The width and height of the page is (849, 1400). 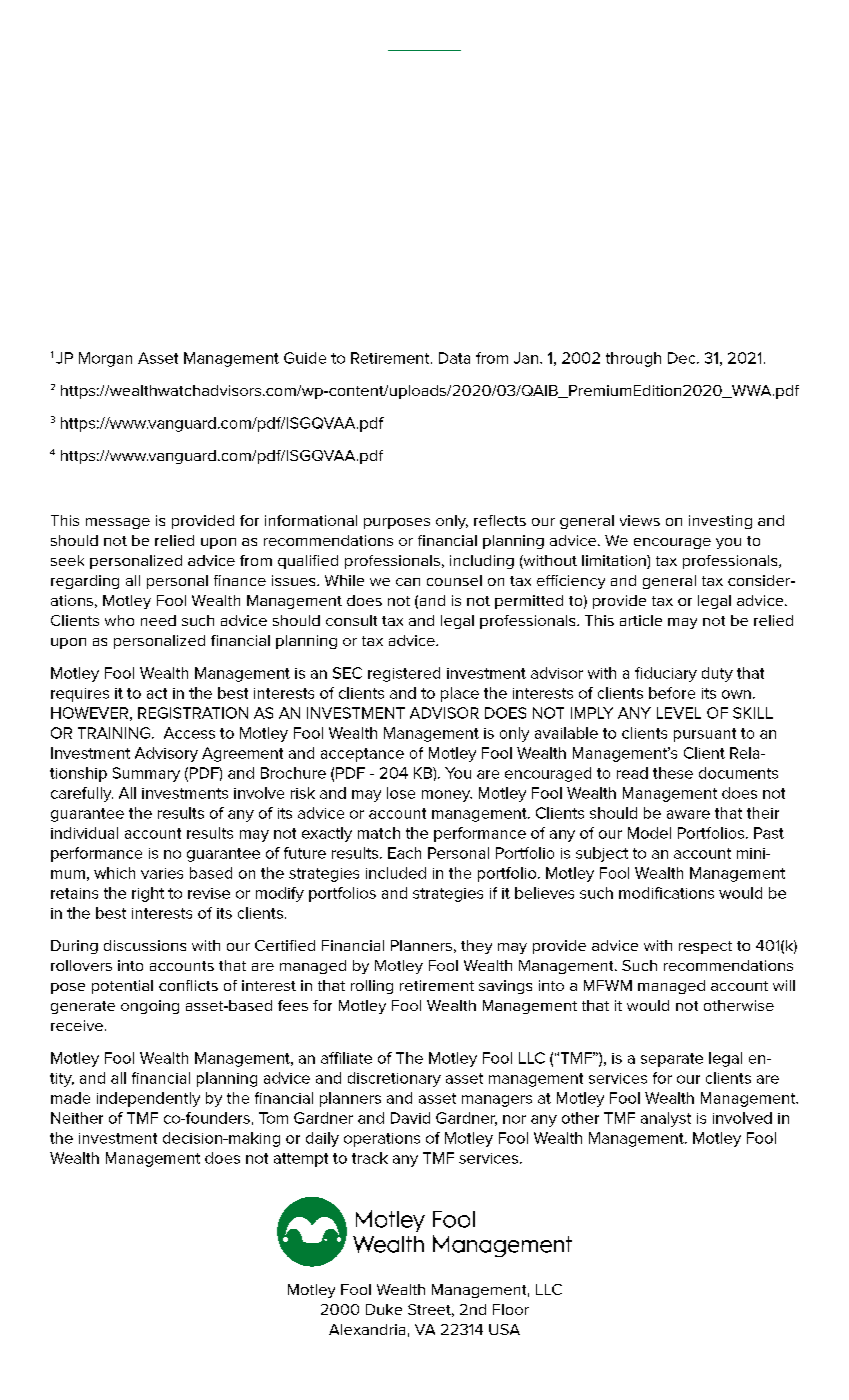 What do you see at coordinates (193, 713) in the page?
I see `REGISTRATION` at bounding box center [193, 713].
